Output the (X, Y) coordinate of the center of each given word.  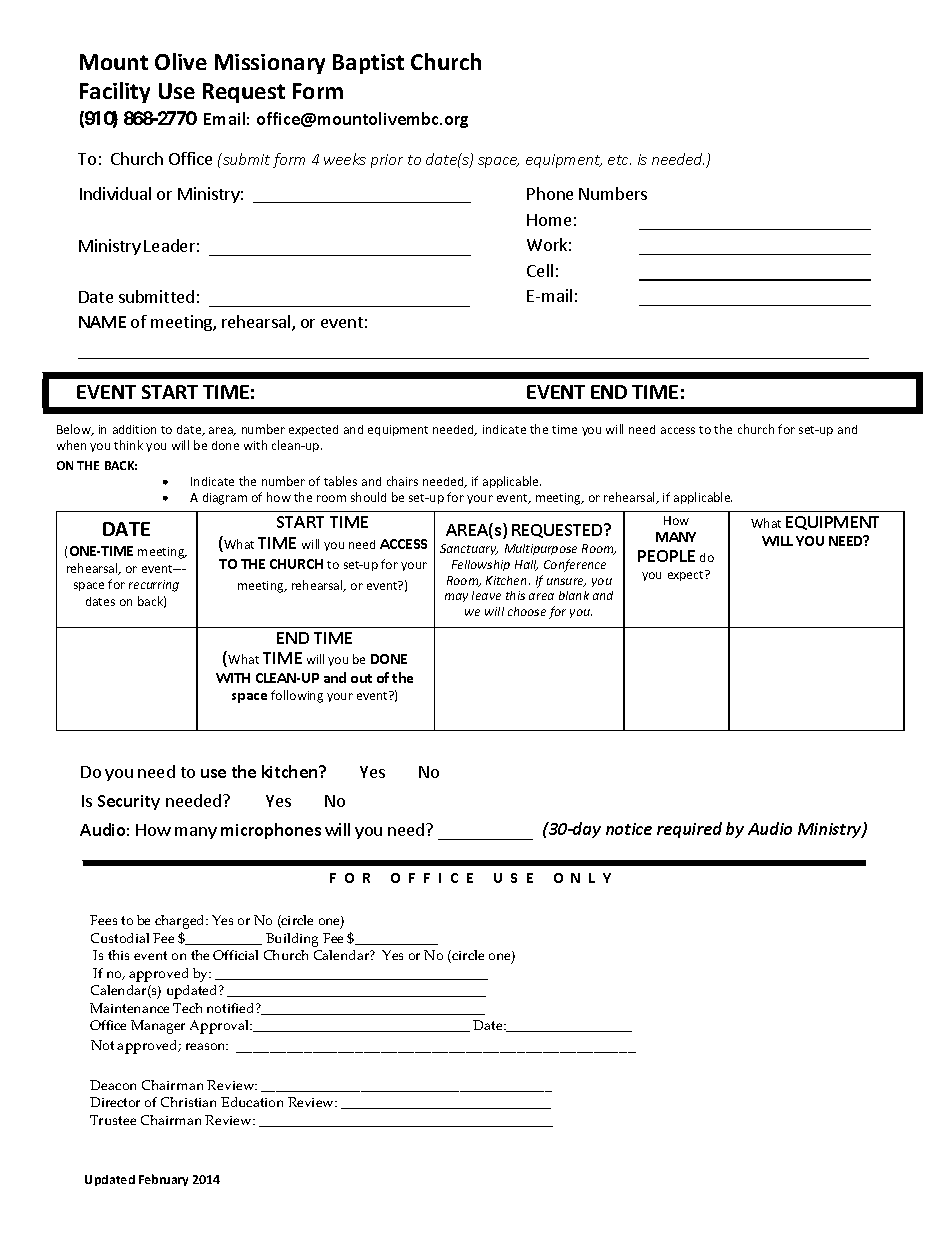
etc (619, 160)
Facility (115, 92)
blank (574, 595)
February (163, 1180)
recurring (154, 586)
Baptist (368, 64)
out (361, 678)
